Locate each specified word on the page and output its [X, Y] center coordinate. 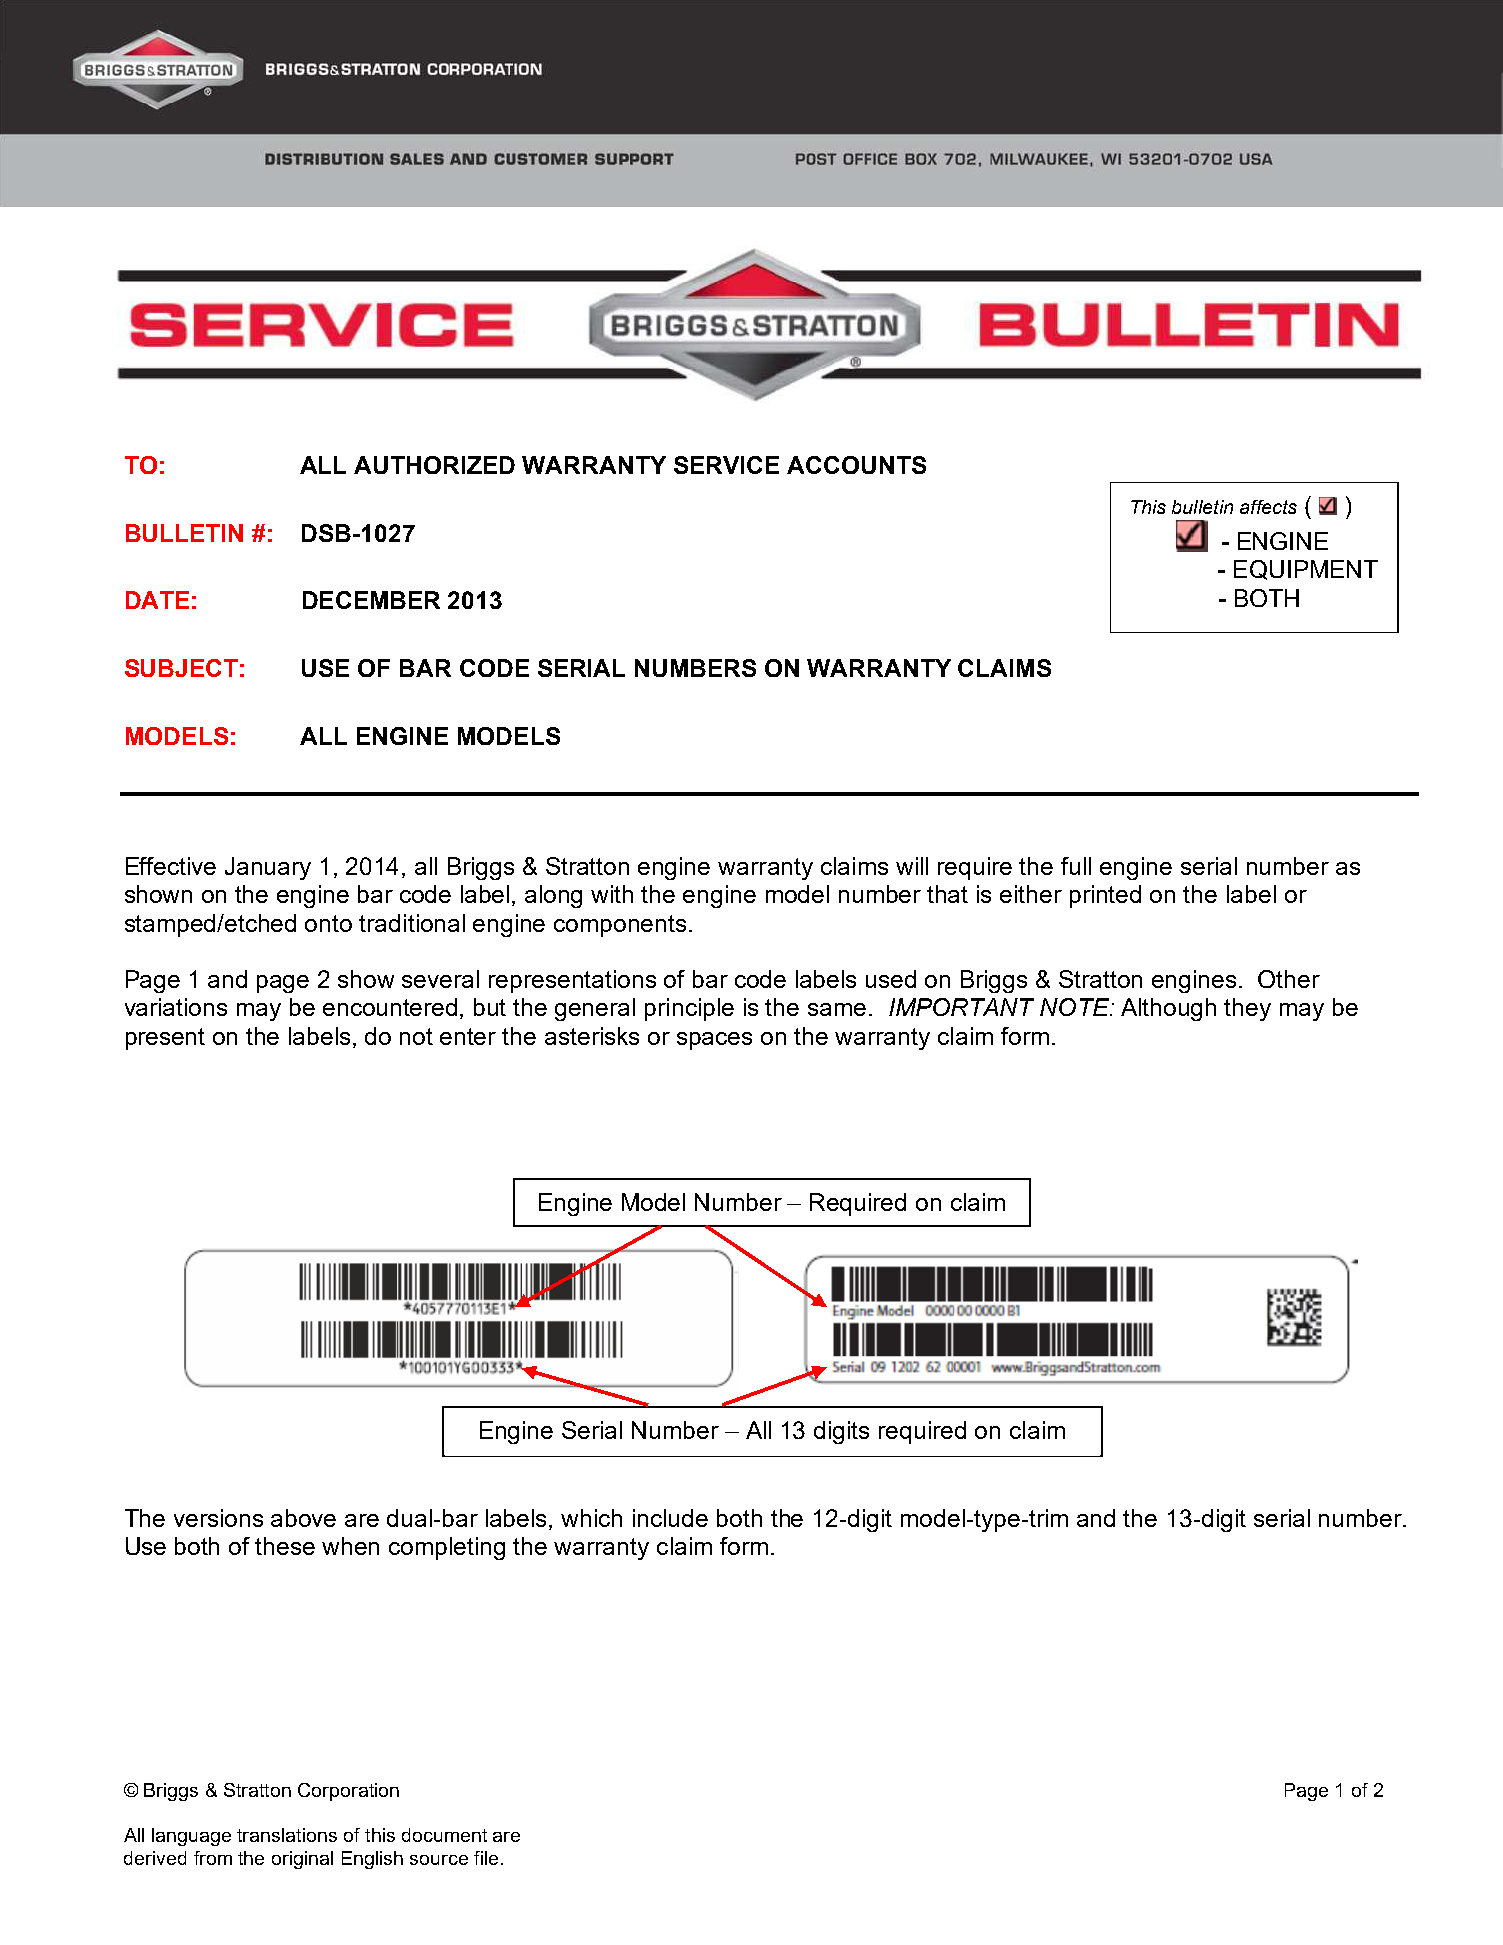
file [486, 1858]
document [444, 1835]
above [303, 1518]
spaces [714, 1041]
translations [287, 1835]
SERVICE [726, 465]
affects [1268, 507]
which [591, 1518]
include [670, 1518]
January [268, 868]
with [612, 894]
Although [1168, 1009]
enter [468, 1036]
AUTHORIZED [434, 465]
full [1076, 866]
